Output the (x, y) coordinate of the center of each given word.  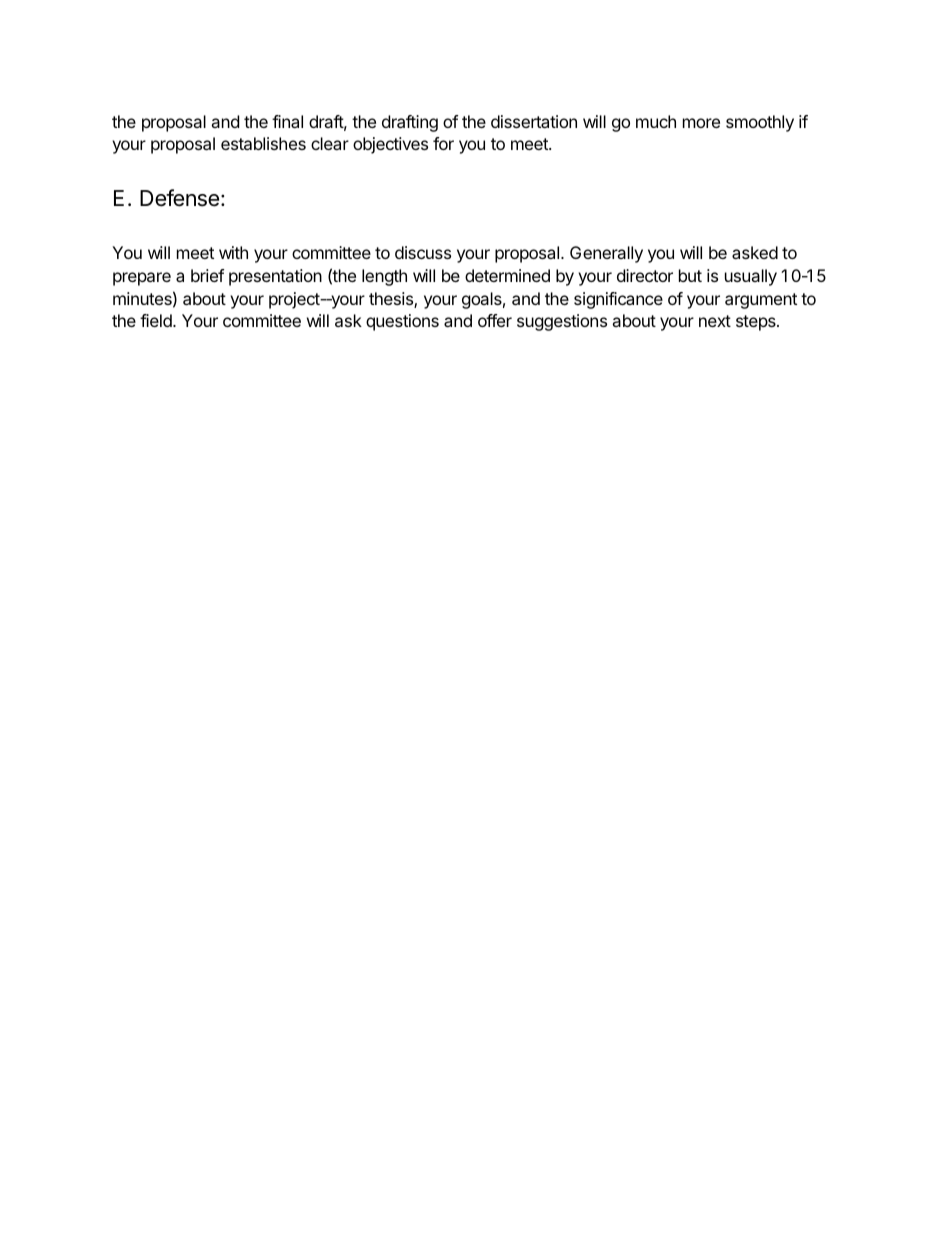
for (443, 143)
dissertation (534, 121)
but (690, 275)
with (233, 252)
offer (495, 320)
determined (507, 275)
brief (207, 275)
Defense (179, 198)
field (157, 320)
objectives (390, 145)
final (287, 121)
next (715, 321)
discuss (423, 252)
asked (755, 252)
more (701, 123)
